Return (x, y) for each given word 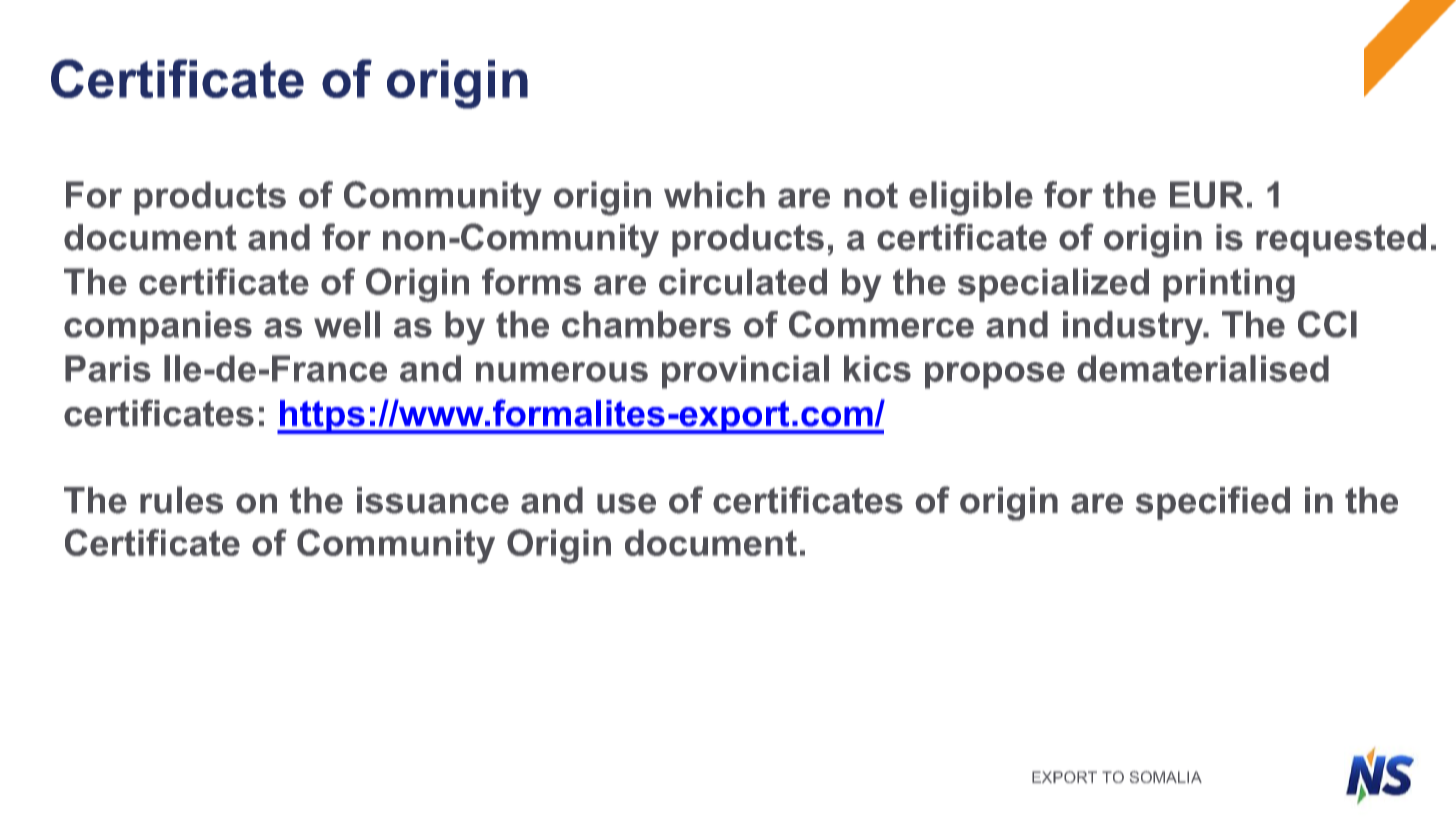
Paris (108, 368)
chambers (646, 324)
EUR (1206, 194)
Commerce (881, 324)
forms (531, 281)
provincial (745, 372)
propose (995, 375)
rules (181, 500)
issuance (433, 500)
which (714, 194)
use (626, 503)
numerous (562, 372)
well (347, 324)
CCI (1327, 324)
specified (1213, 503)
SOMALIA (1166, 777)
